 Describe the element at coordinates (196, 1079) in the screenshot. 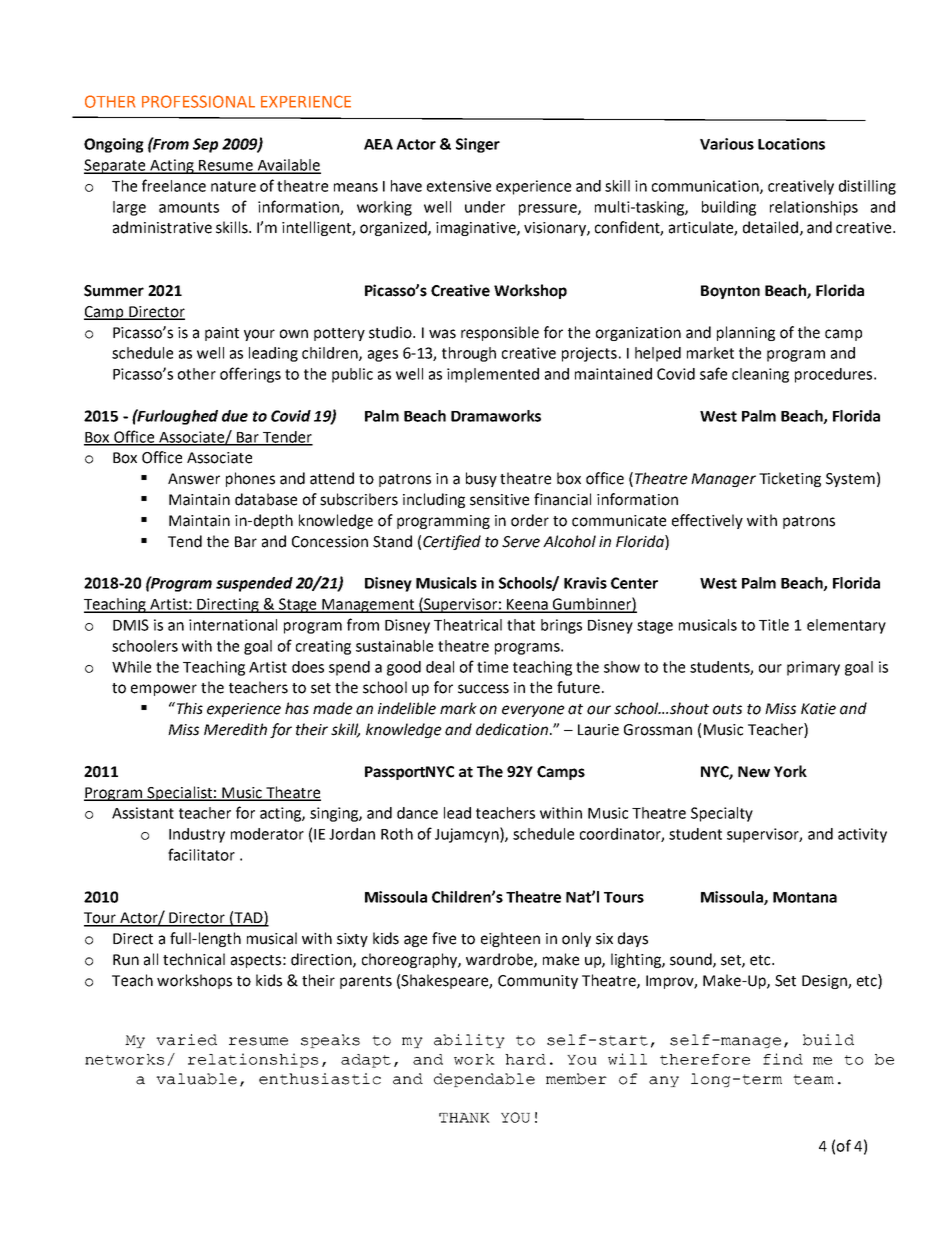

I see `valuable` at that location.
